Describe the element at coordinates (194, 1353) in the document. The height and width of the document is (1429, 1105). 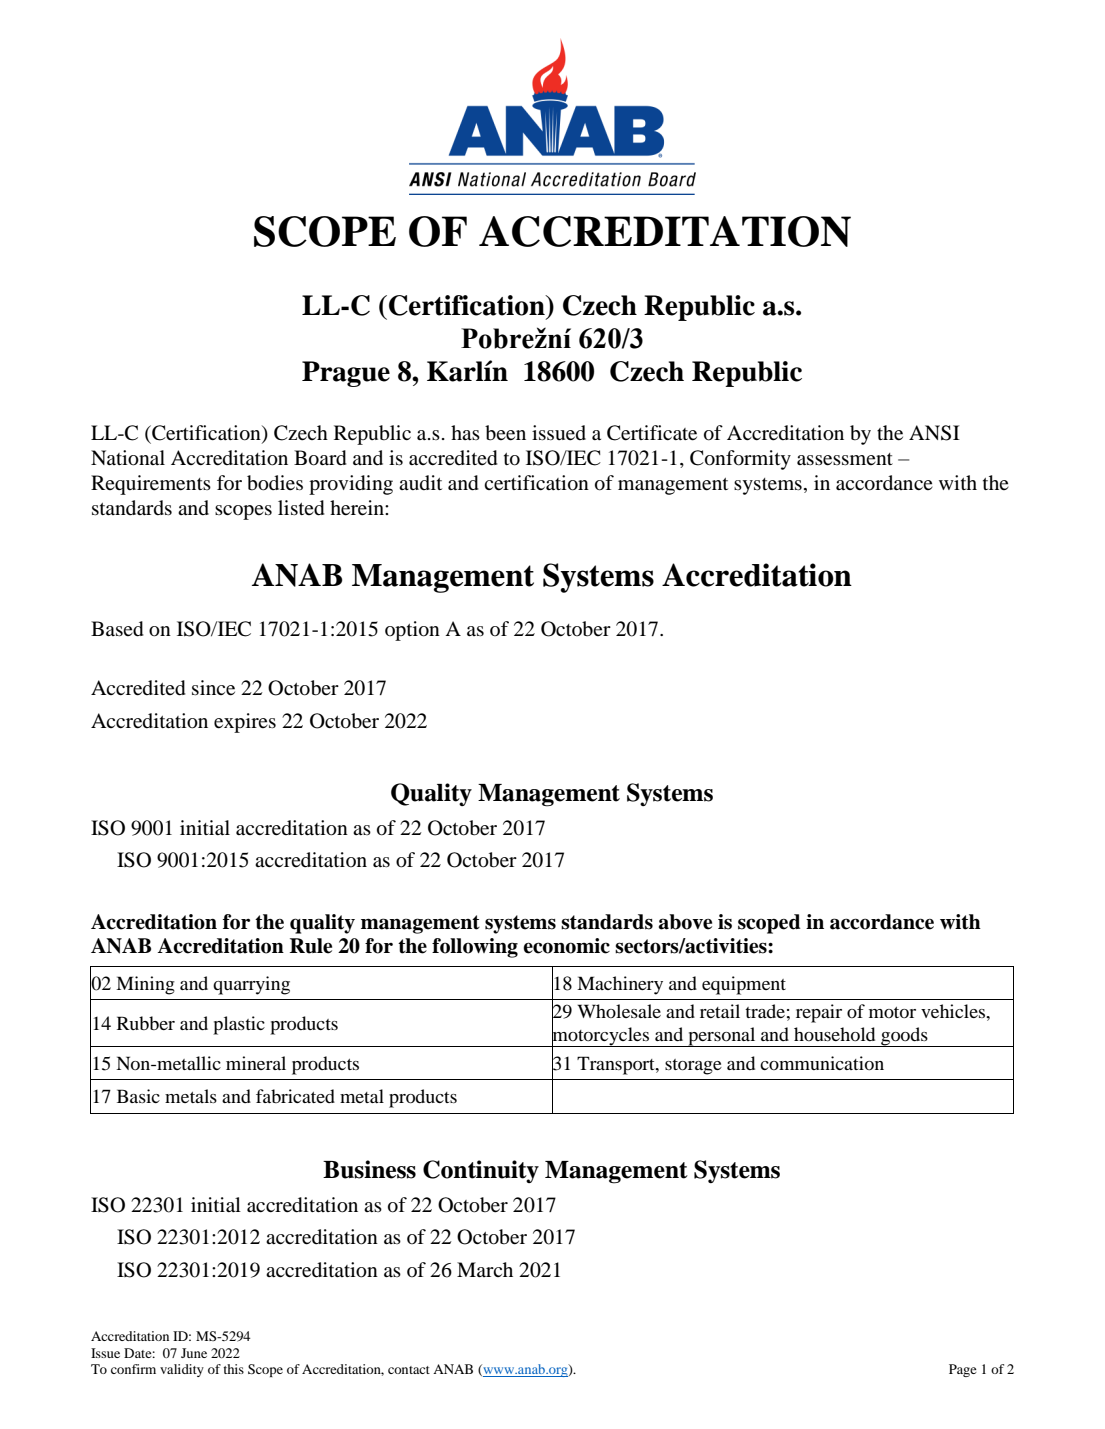
I see `June` at that location.
